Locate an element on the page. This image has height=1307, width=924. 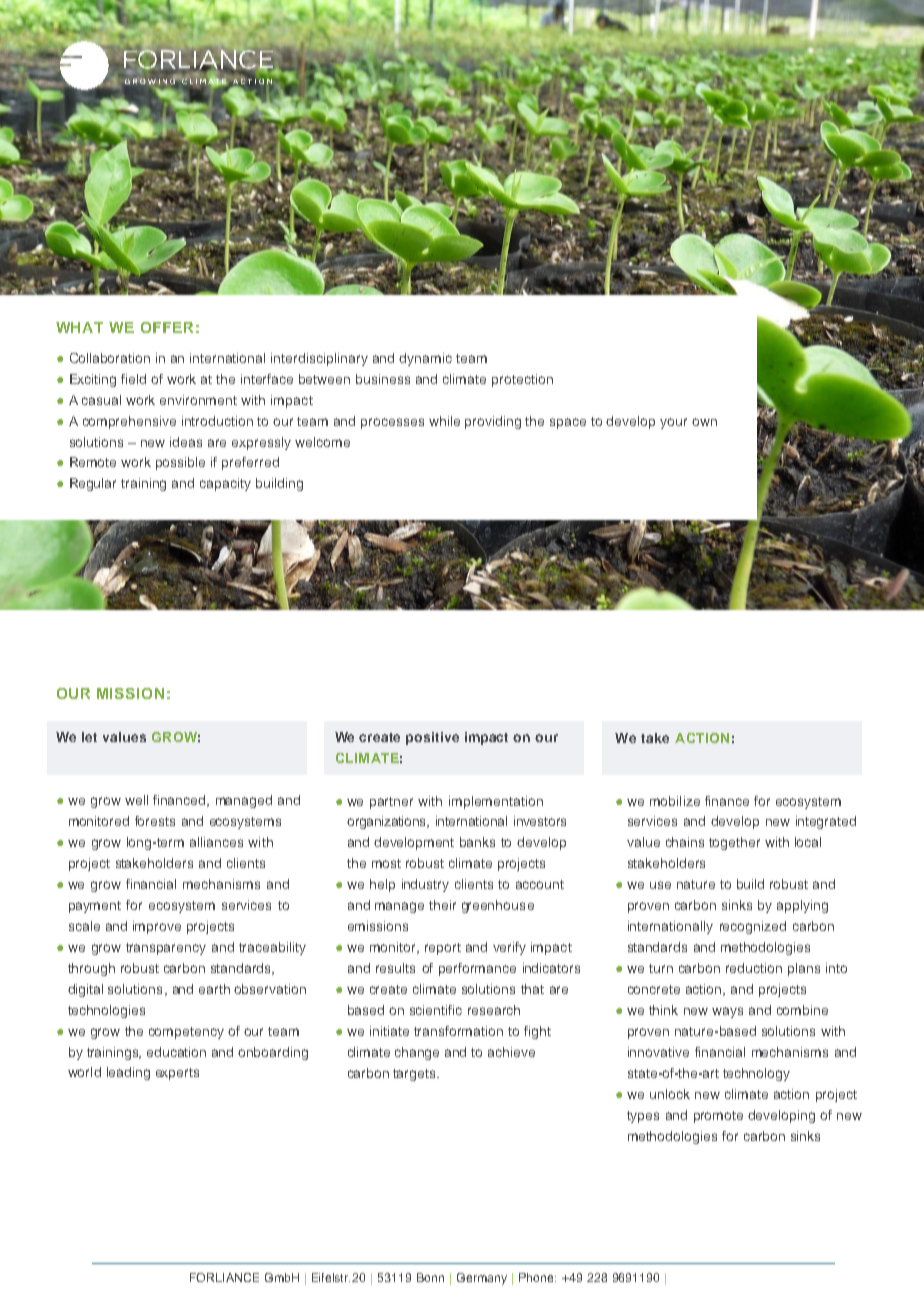
transformation is located at coordinates (458, 1031).
